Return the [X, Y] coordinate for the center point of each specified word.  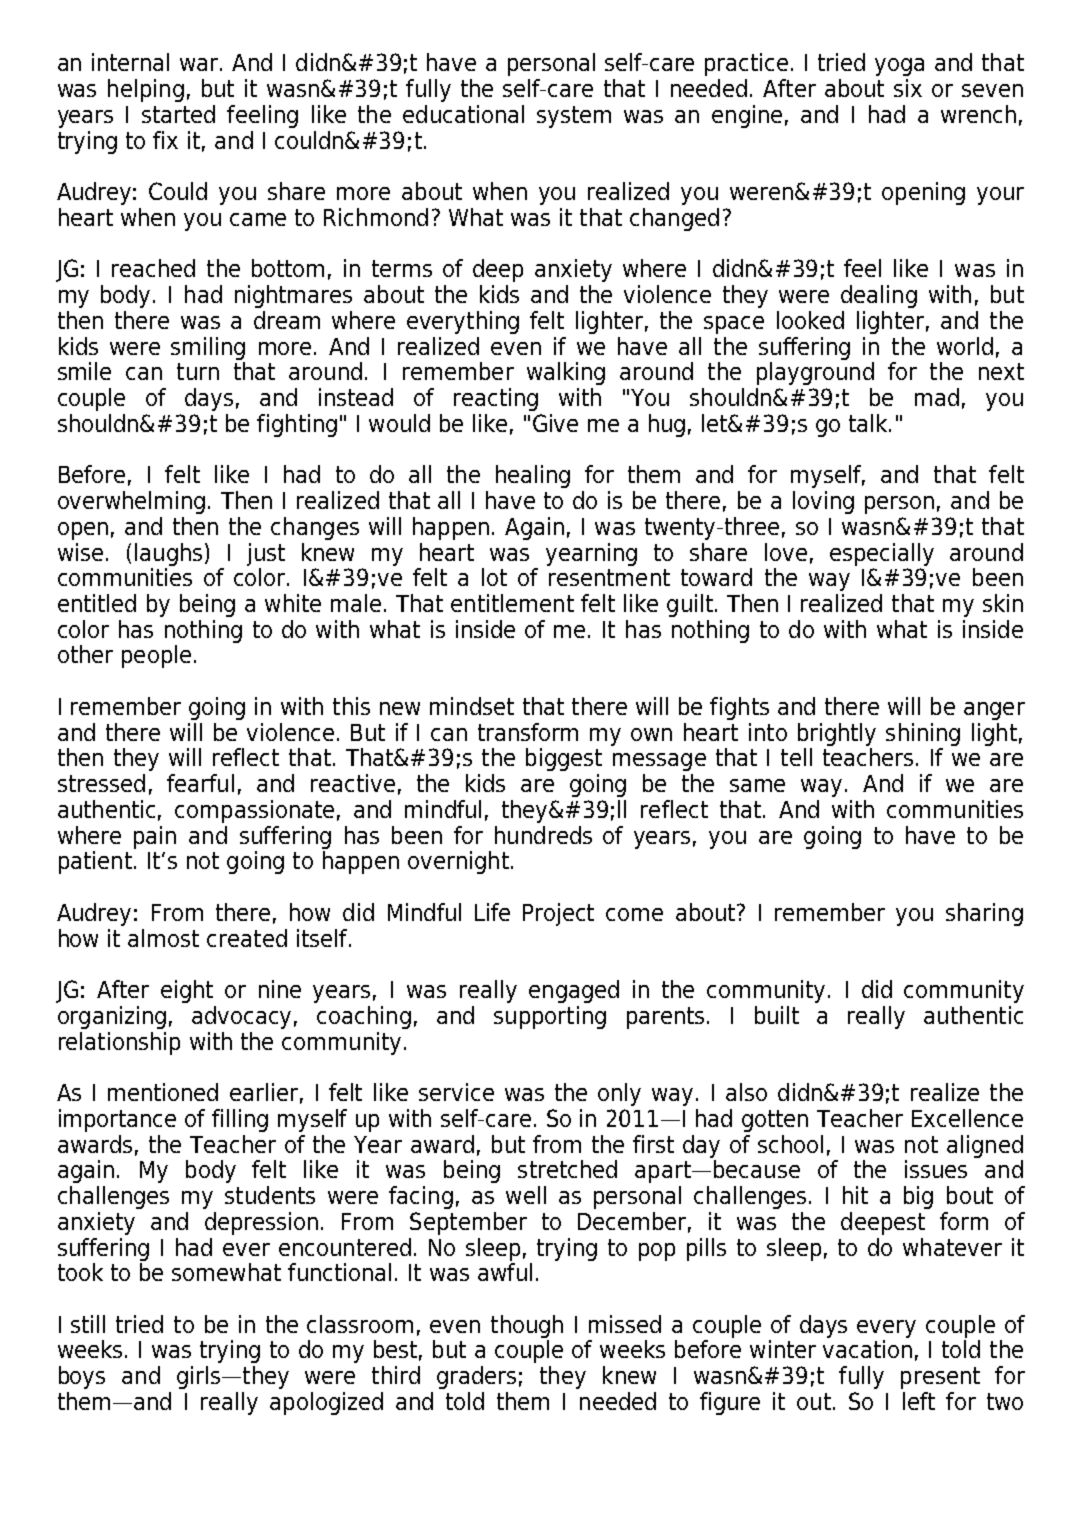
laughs [168, 554]
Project [558, 914]
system [574, 117]
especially [882, 554]
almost [163, 938]
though [527, 1326]
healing [533, 476]
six [908, 88]
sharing [984, 914]
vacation [867, 1349]
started [178, 114]
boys [82, 1377]
